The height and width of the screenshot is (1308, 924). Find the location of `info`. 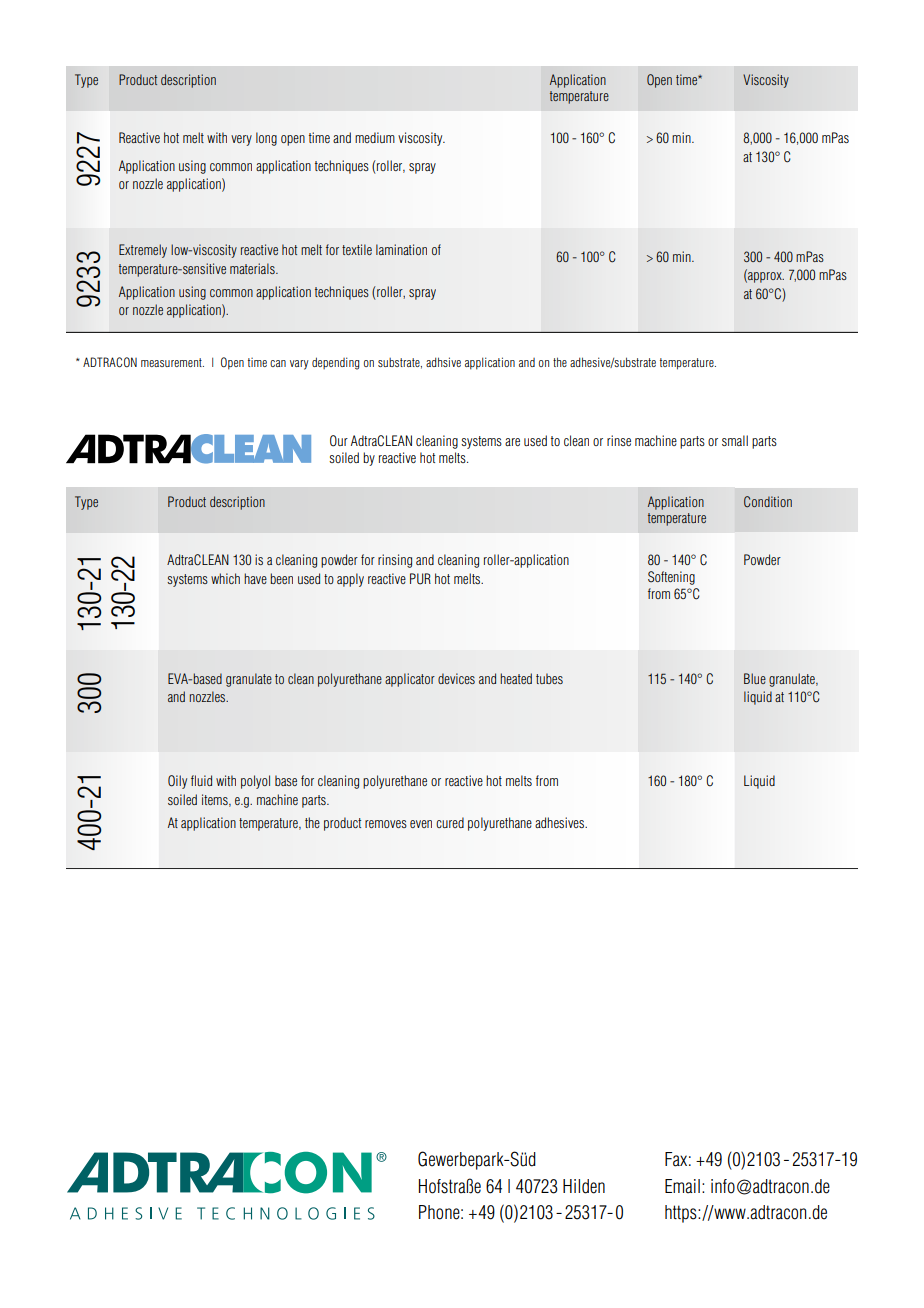

info is located at coordinates (723, 1186).
